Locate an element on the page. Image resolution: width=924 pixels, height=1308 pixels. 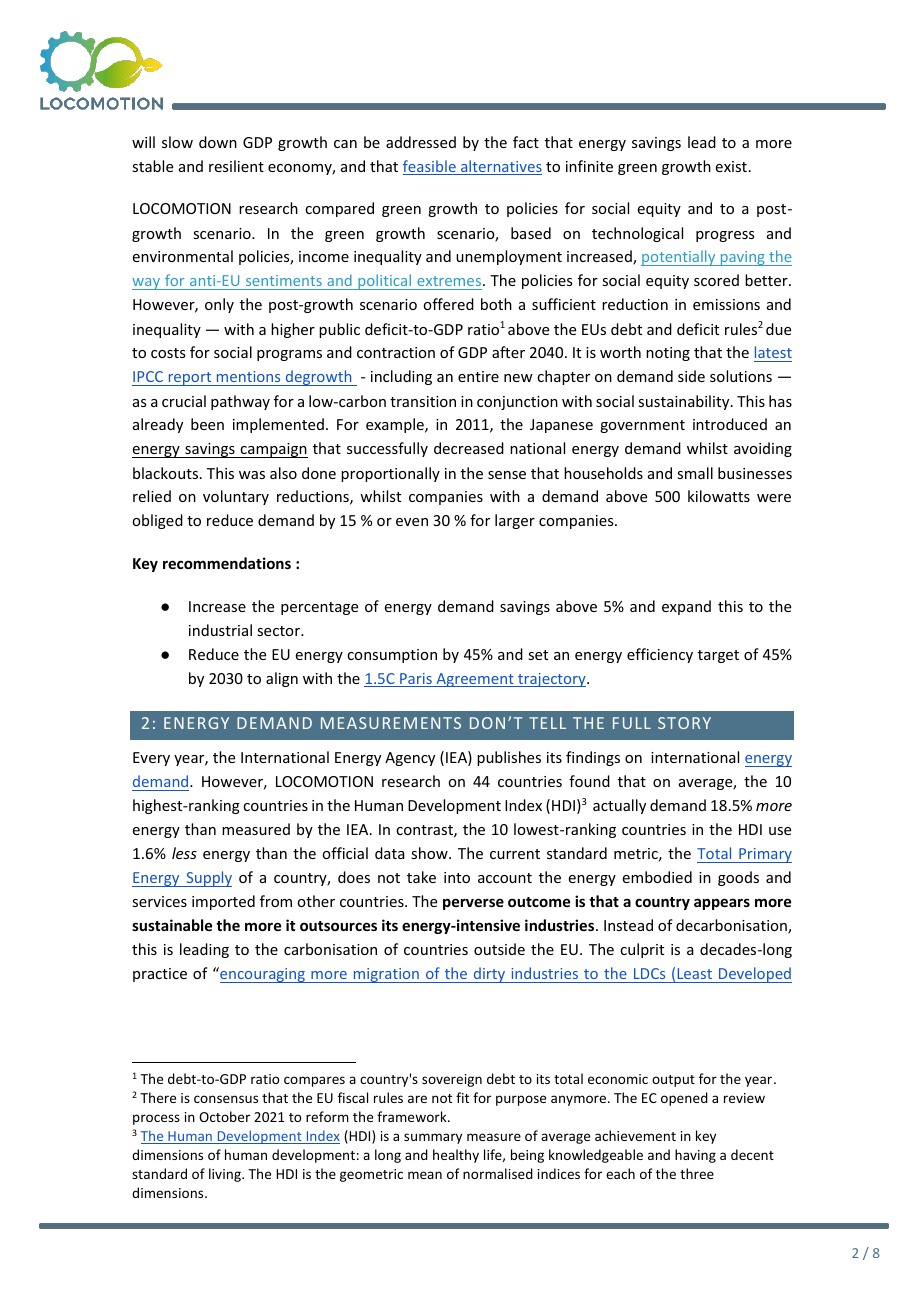
healthy is located at coordinates (456, 1156).
